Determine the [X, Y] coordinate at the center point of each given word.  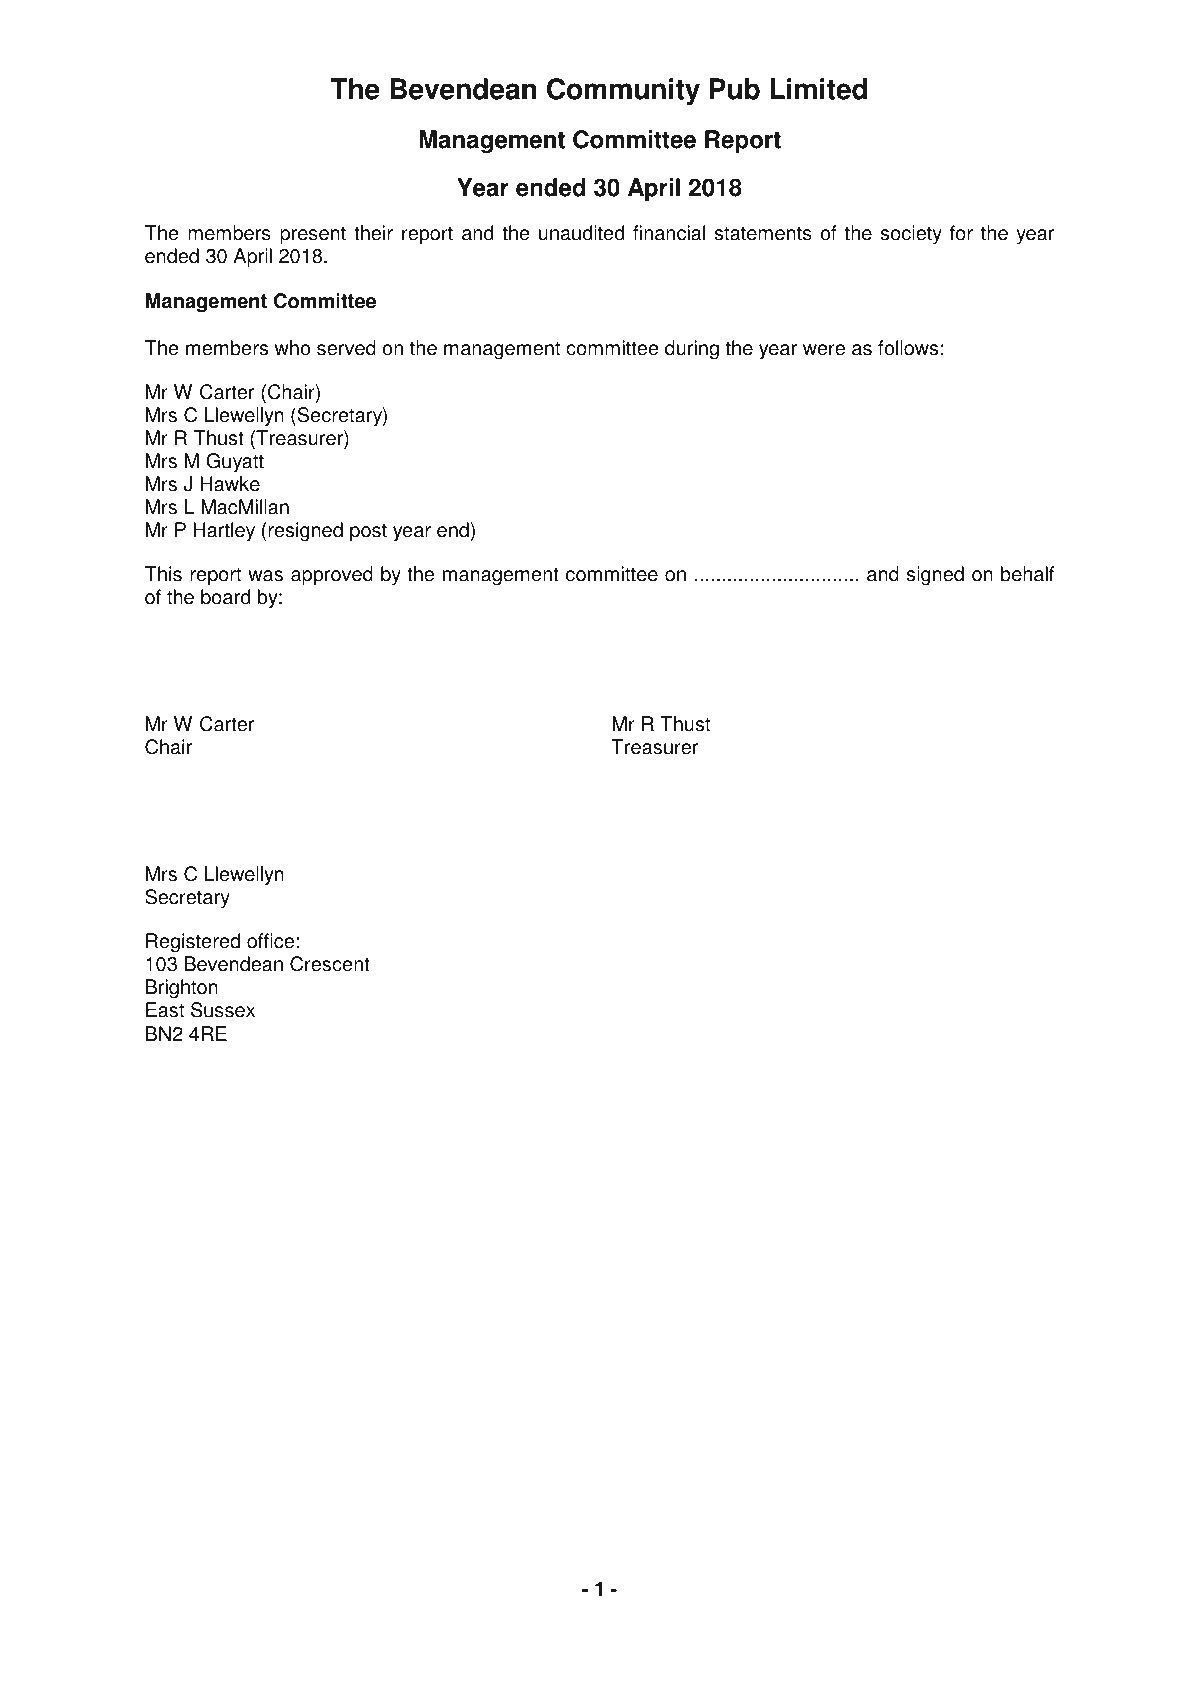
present [313, 235]
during [692, 350]
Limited [818, 89]
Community [623, 91]
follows [908, 348]
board [225, 597]
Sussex [223, 1010]
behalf [1027, 574]
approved [332, 576]
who [292, 348]
